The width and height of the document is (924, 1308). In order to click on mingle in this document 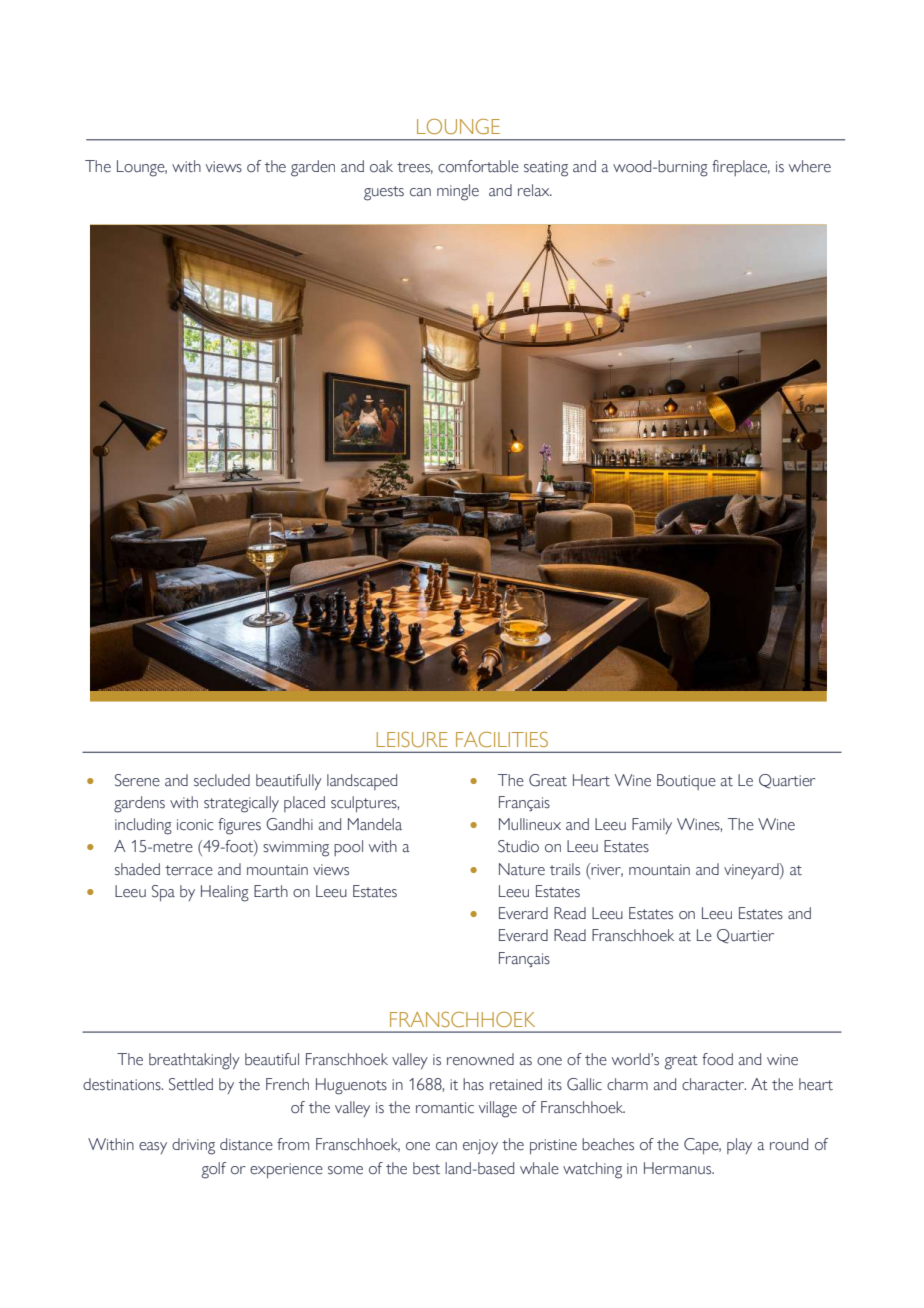, I will do `click(458, 192)`.
